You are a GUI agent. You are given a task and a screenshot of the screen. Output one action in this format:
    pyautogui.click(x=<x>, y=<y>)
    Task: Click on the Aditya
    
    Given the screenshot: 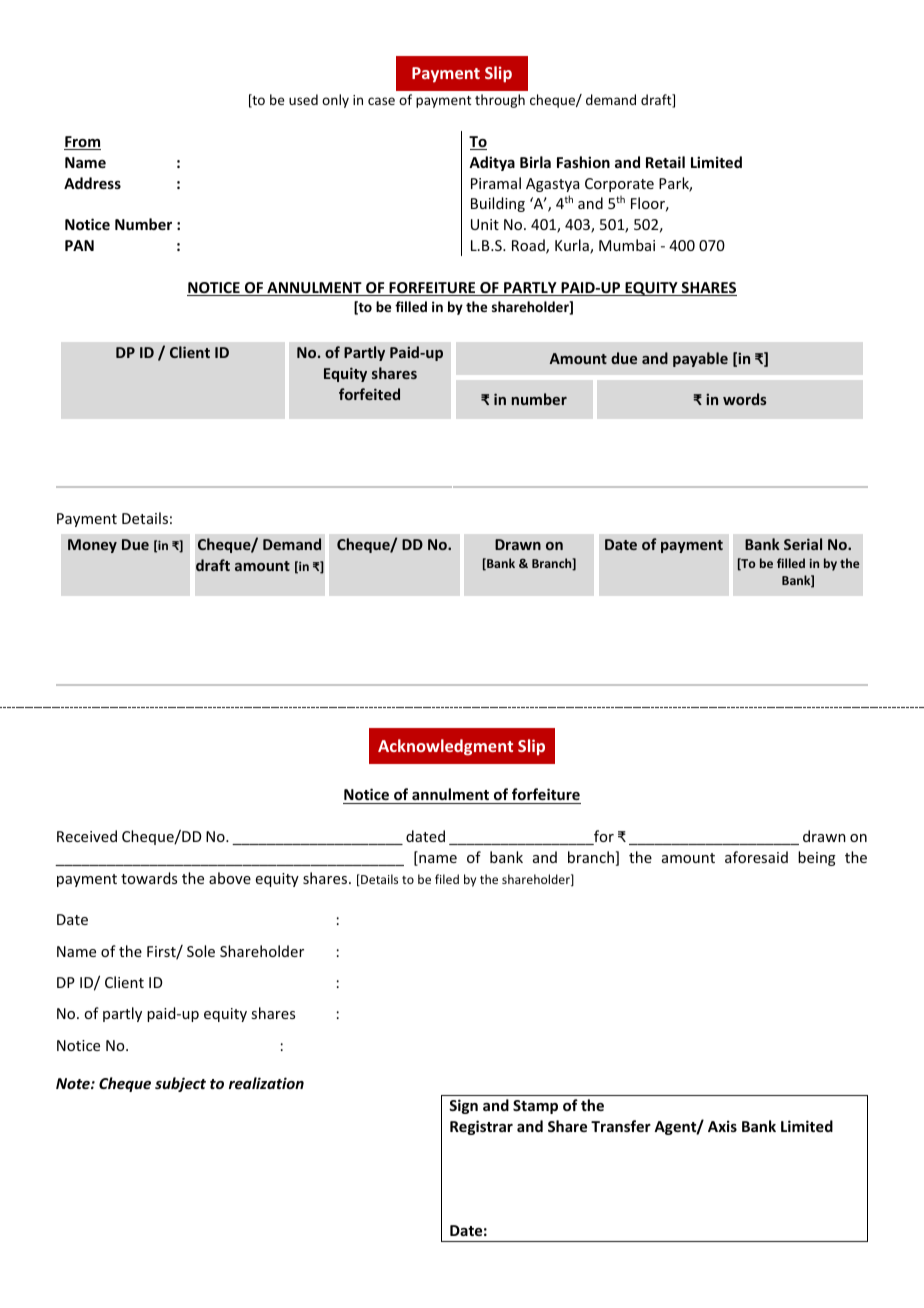 What is the action you would take?
    pyautogui.click(x=492, y=163)
